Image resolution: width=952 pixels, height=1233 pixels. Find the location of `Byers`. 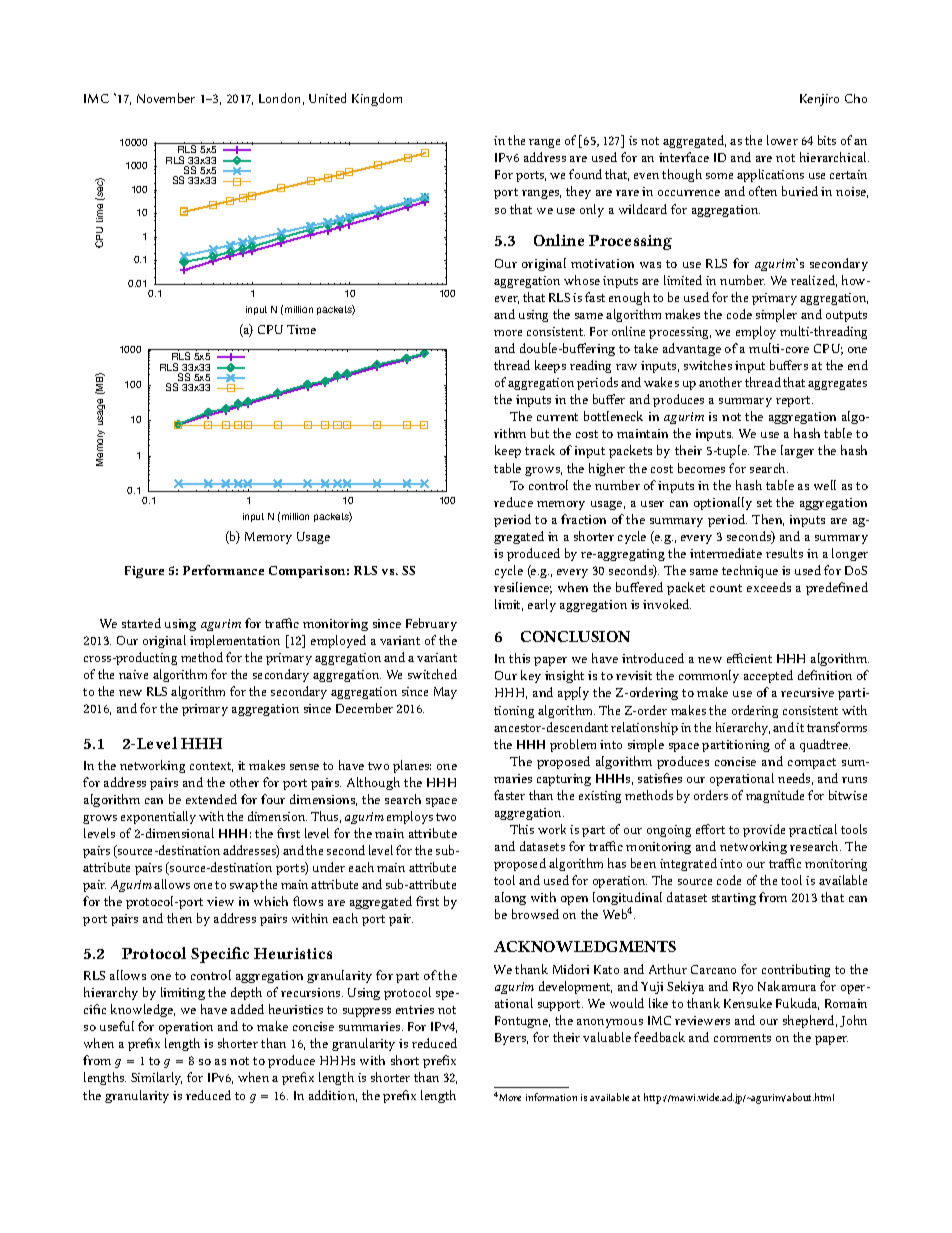

Byers is located at coordinates (511, 1039).
